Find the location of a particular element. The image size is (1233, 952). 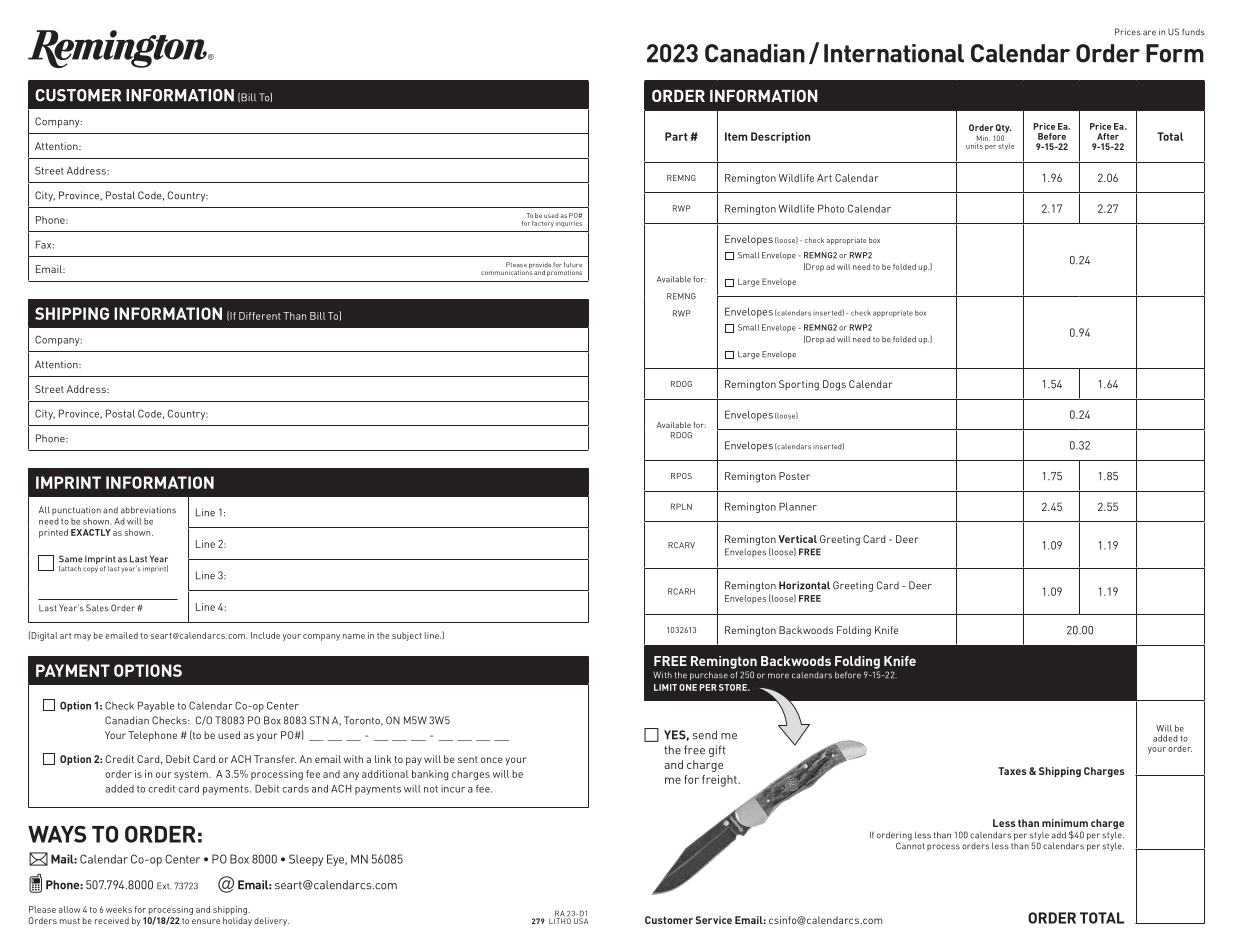

future is located at coordinates (573, 264).
